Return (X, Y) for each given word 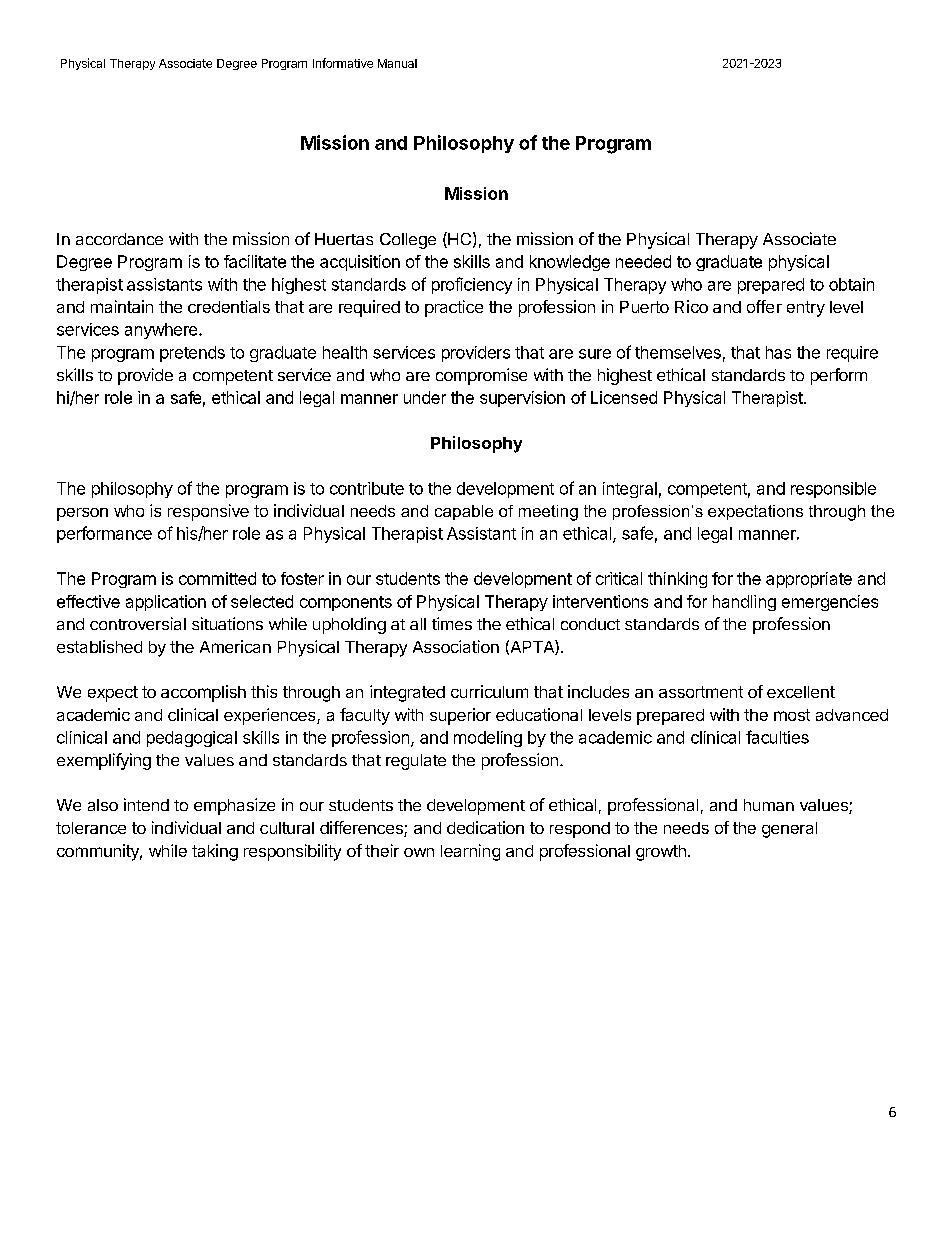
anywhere (161, 331)
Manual (397, 63)
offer (764, 306)
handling (744, 603)
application (166, 603)
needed (643, 261)
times (452, 623)
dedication (485, 827)
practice (454, 308)
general (789, 830)
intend (146, 804)
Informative (343, 63)
